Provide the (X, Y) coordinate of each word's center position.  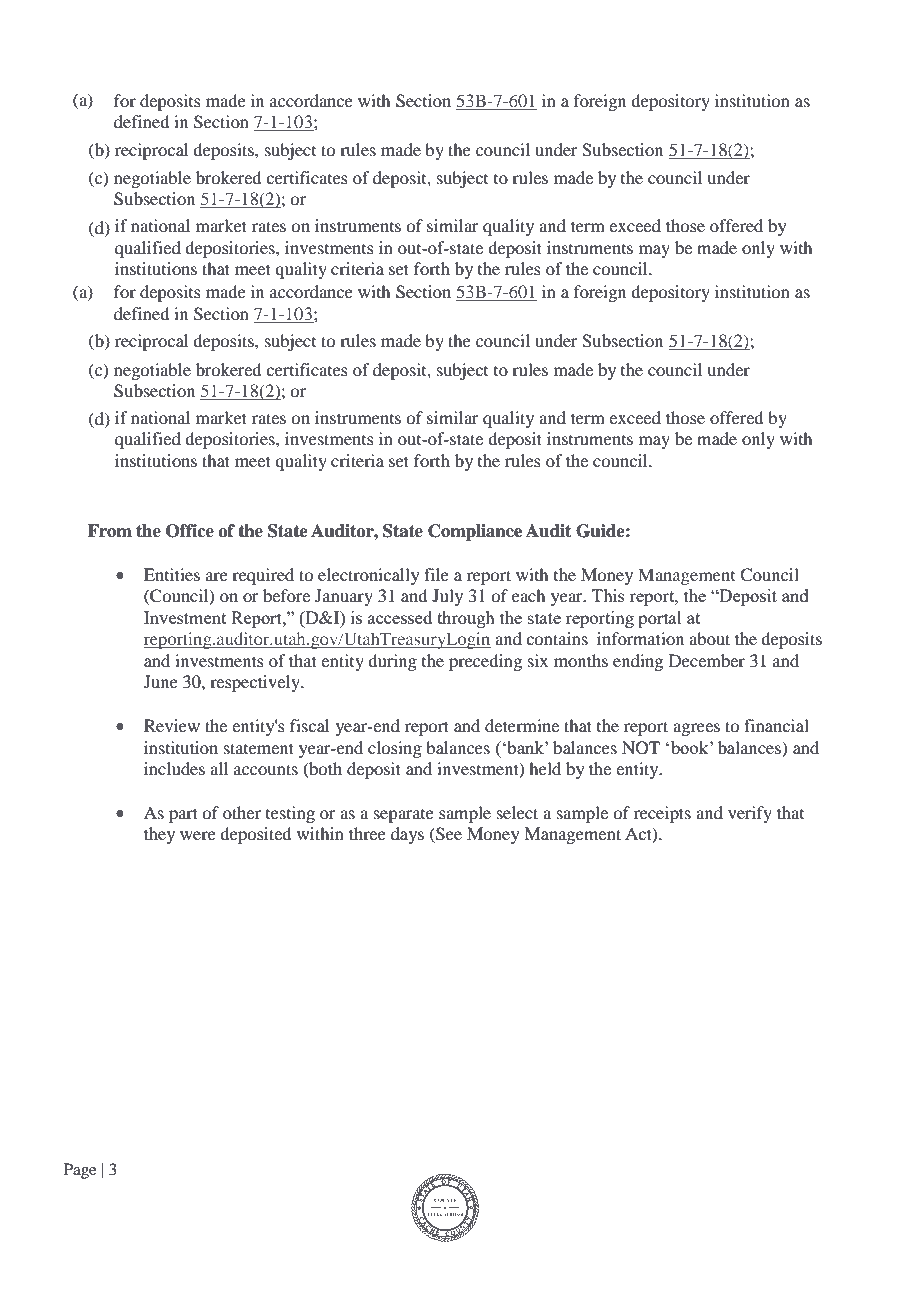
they (159, 835)
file (436, 574)
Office (190, 531)
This (608, 595)
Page (80, 1171)
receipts (662, 814)
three (367, 833)
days (407, 835)
